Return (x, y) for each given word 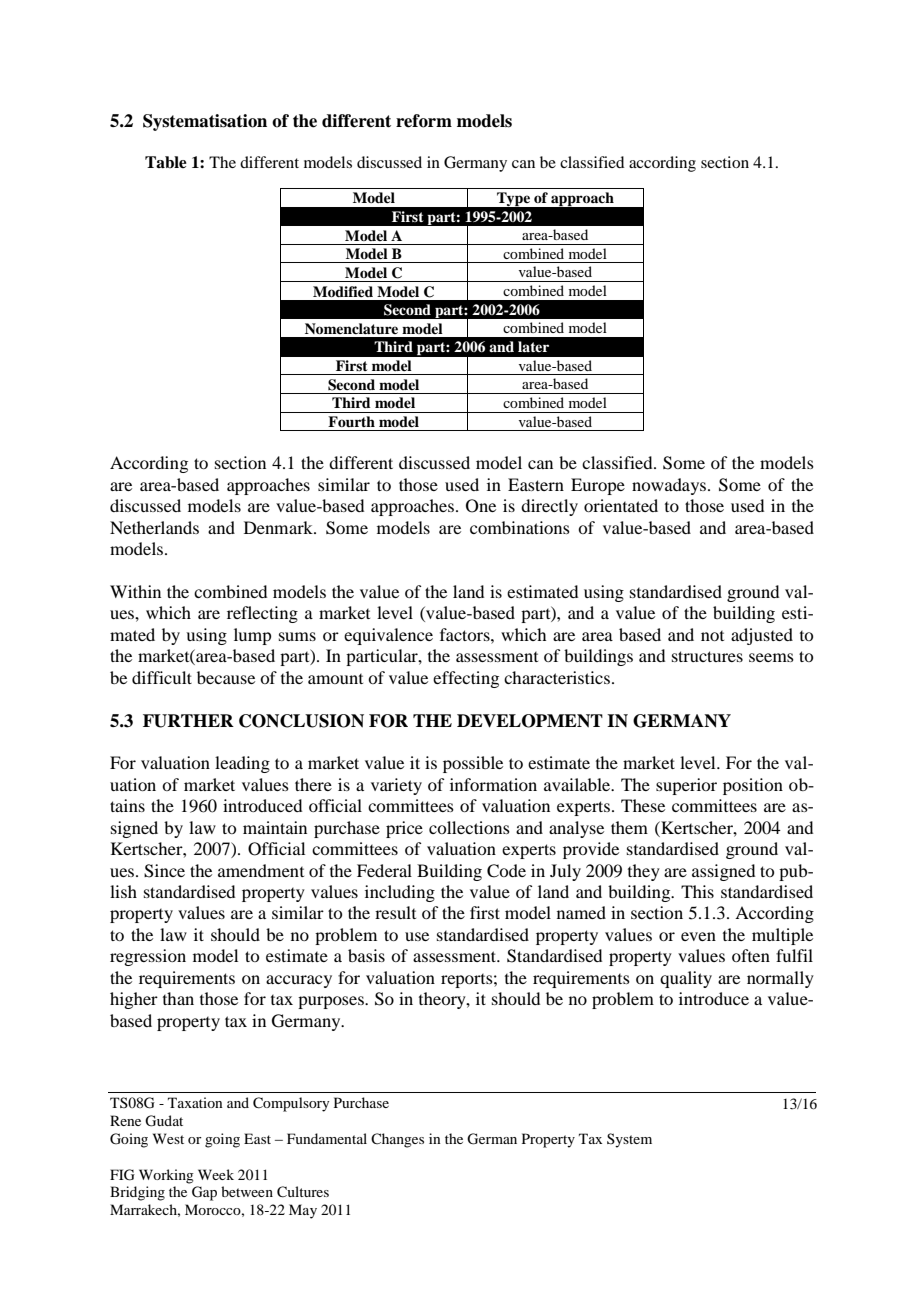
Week (216, 1174)
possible (473, 764)
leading (242, 764)
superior (686, 786)
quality (686, 979)
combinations (520, 527)
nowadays (669, 486)
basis (366, 955)
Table (166, 162)
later (533, 346)
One (481, 506)
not (712, 636)
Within (135, 591)
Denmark (279, 527)
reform (424, 121)
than (178, 998)
